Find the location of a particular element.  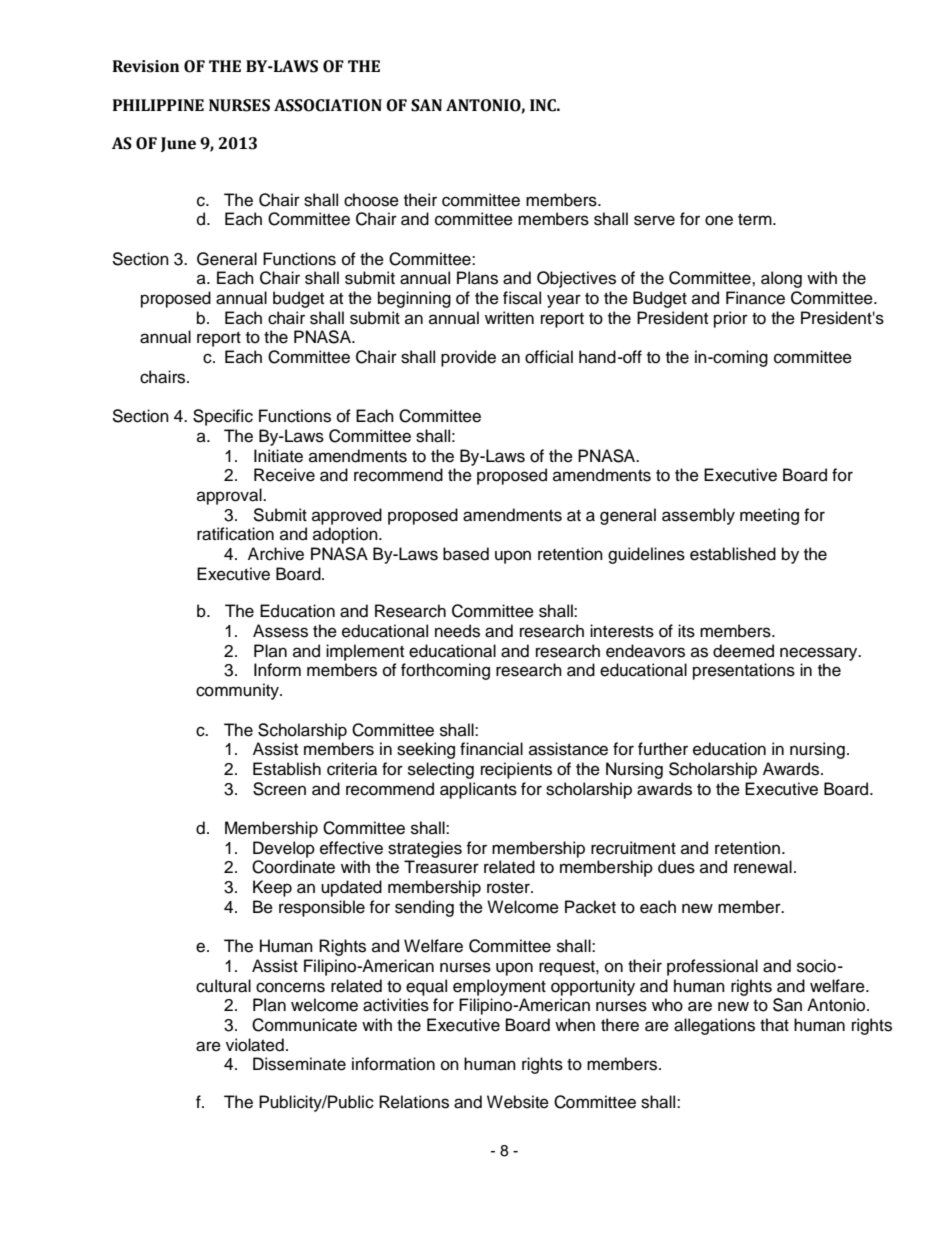

fiscal is located at coordinates (522, 298).
